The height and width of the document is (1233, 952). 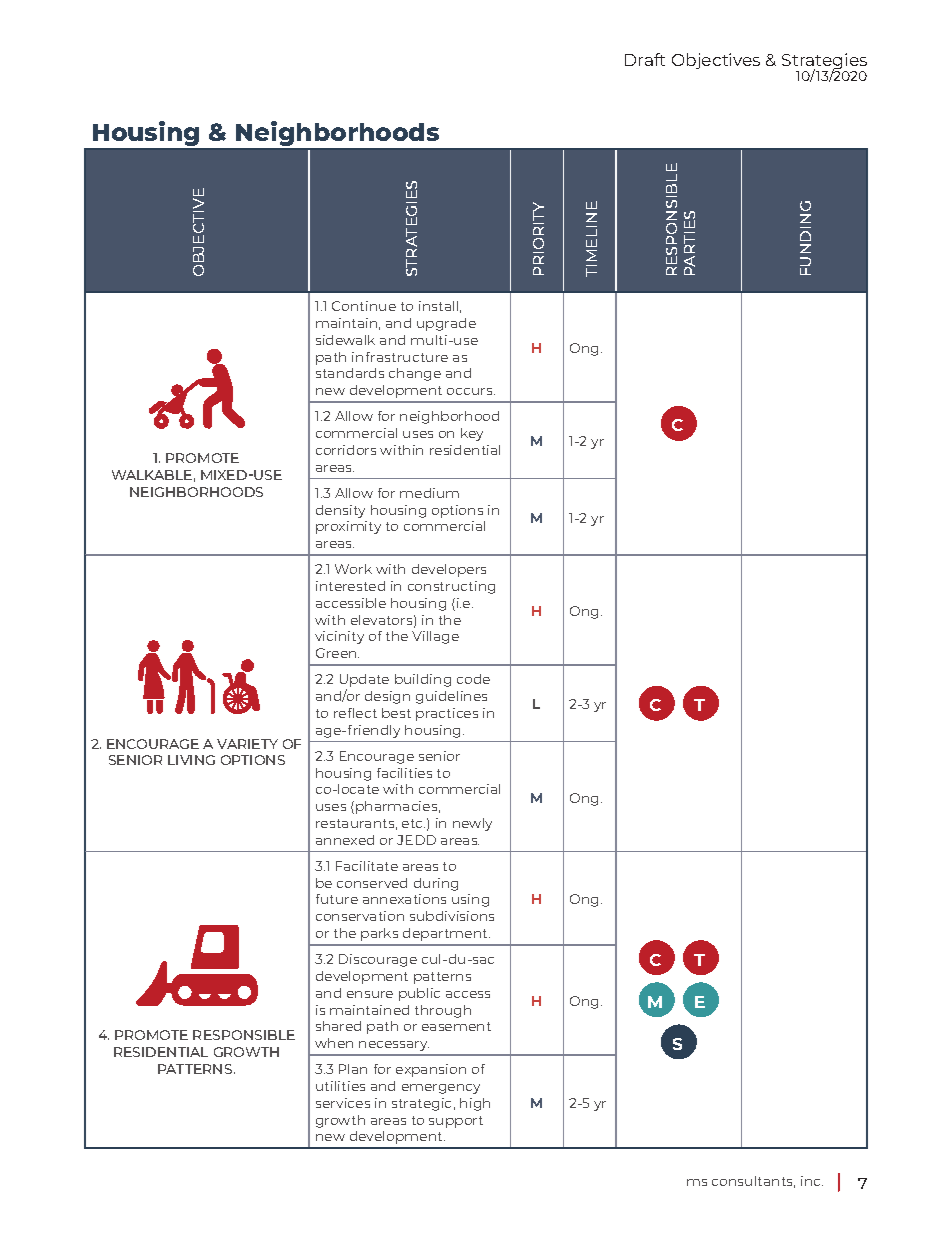 What do you see at coordinates (753, 1182) in the document?
I see `consultants` at bounding box center [753, 1182].
